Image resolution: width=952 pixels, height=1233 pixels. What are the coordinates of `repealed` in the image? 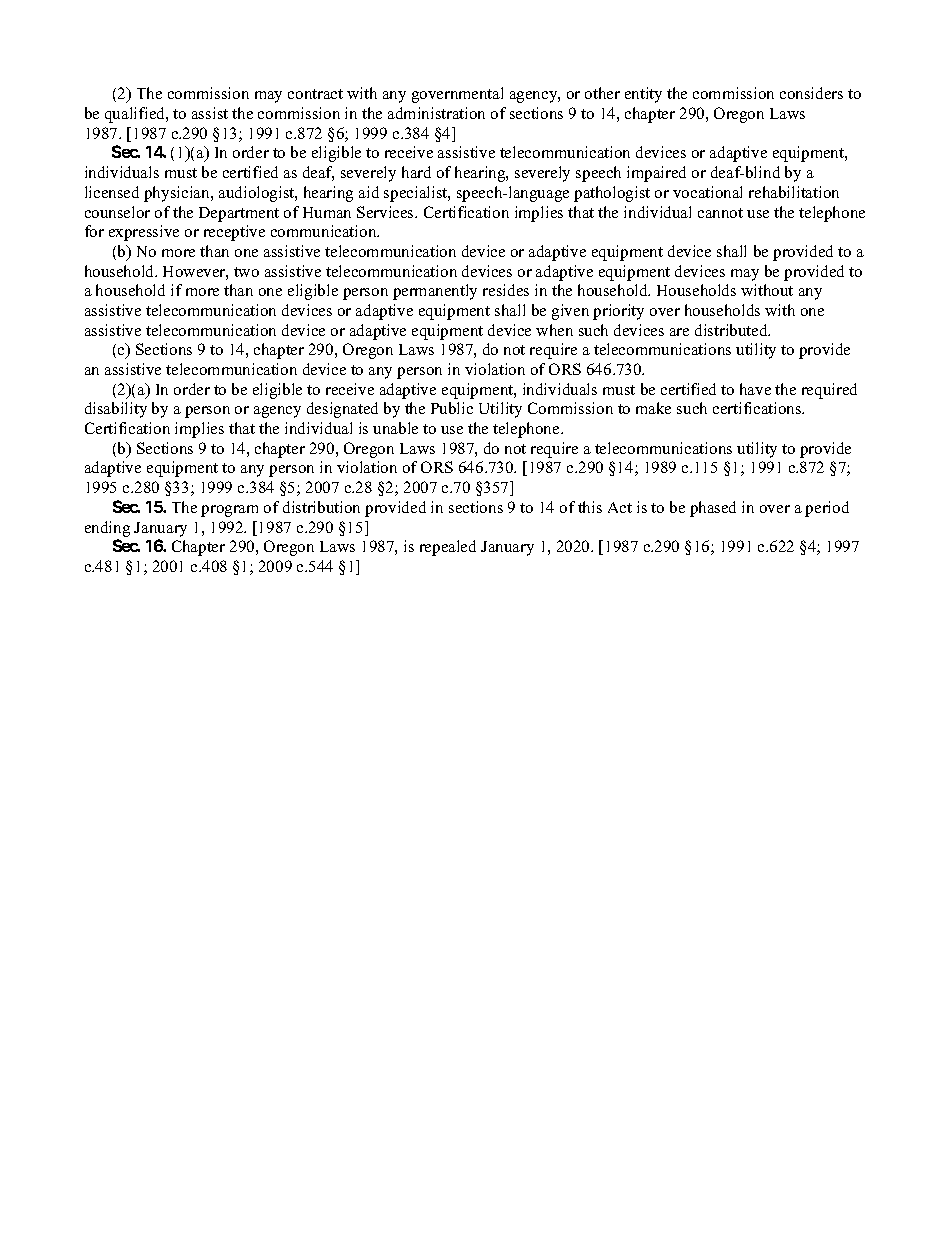 It's located at (448, 548).
